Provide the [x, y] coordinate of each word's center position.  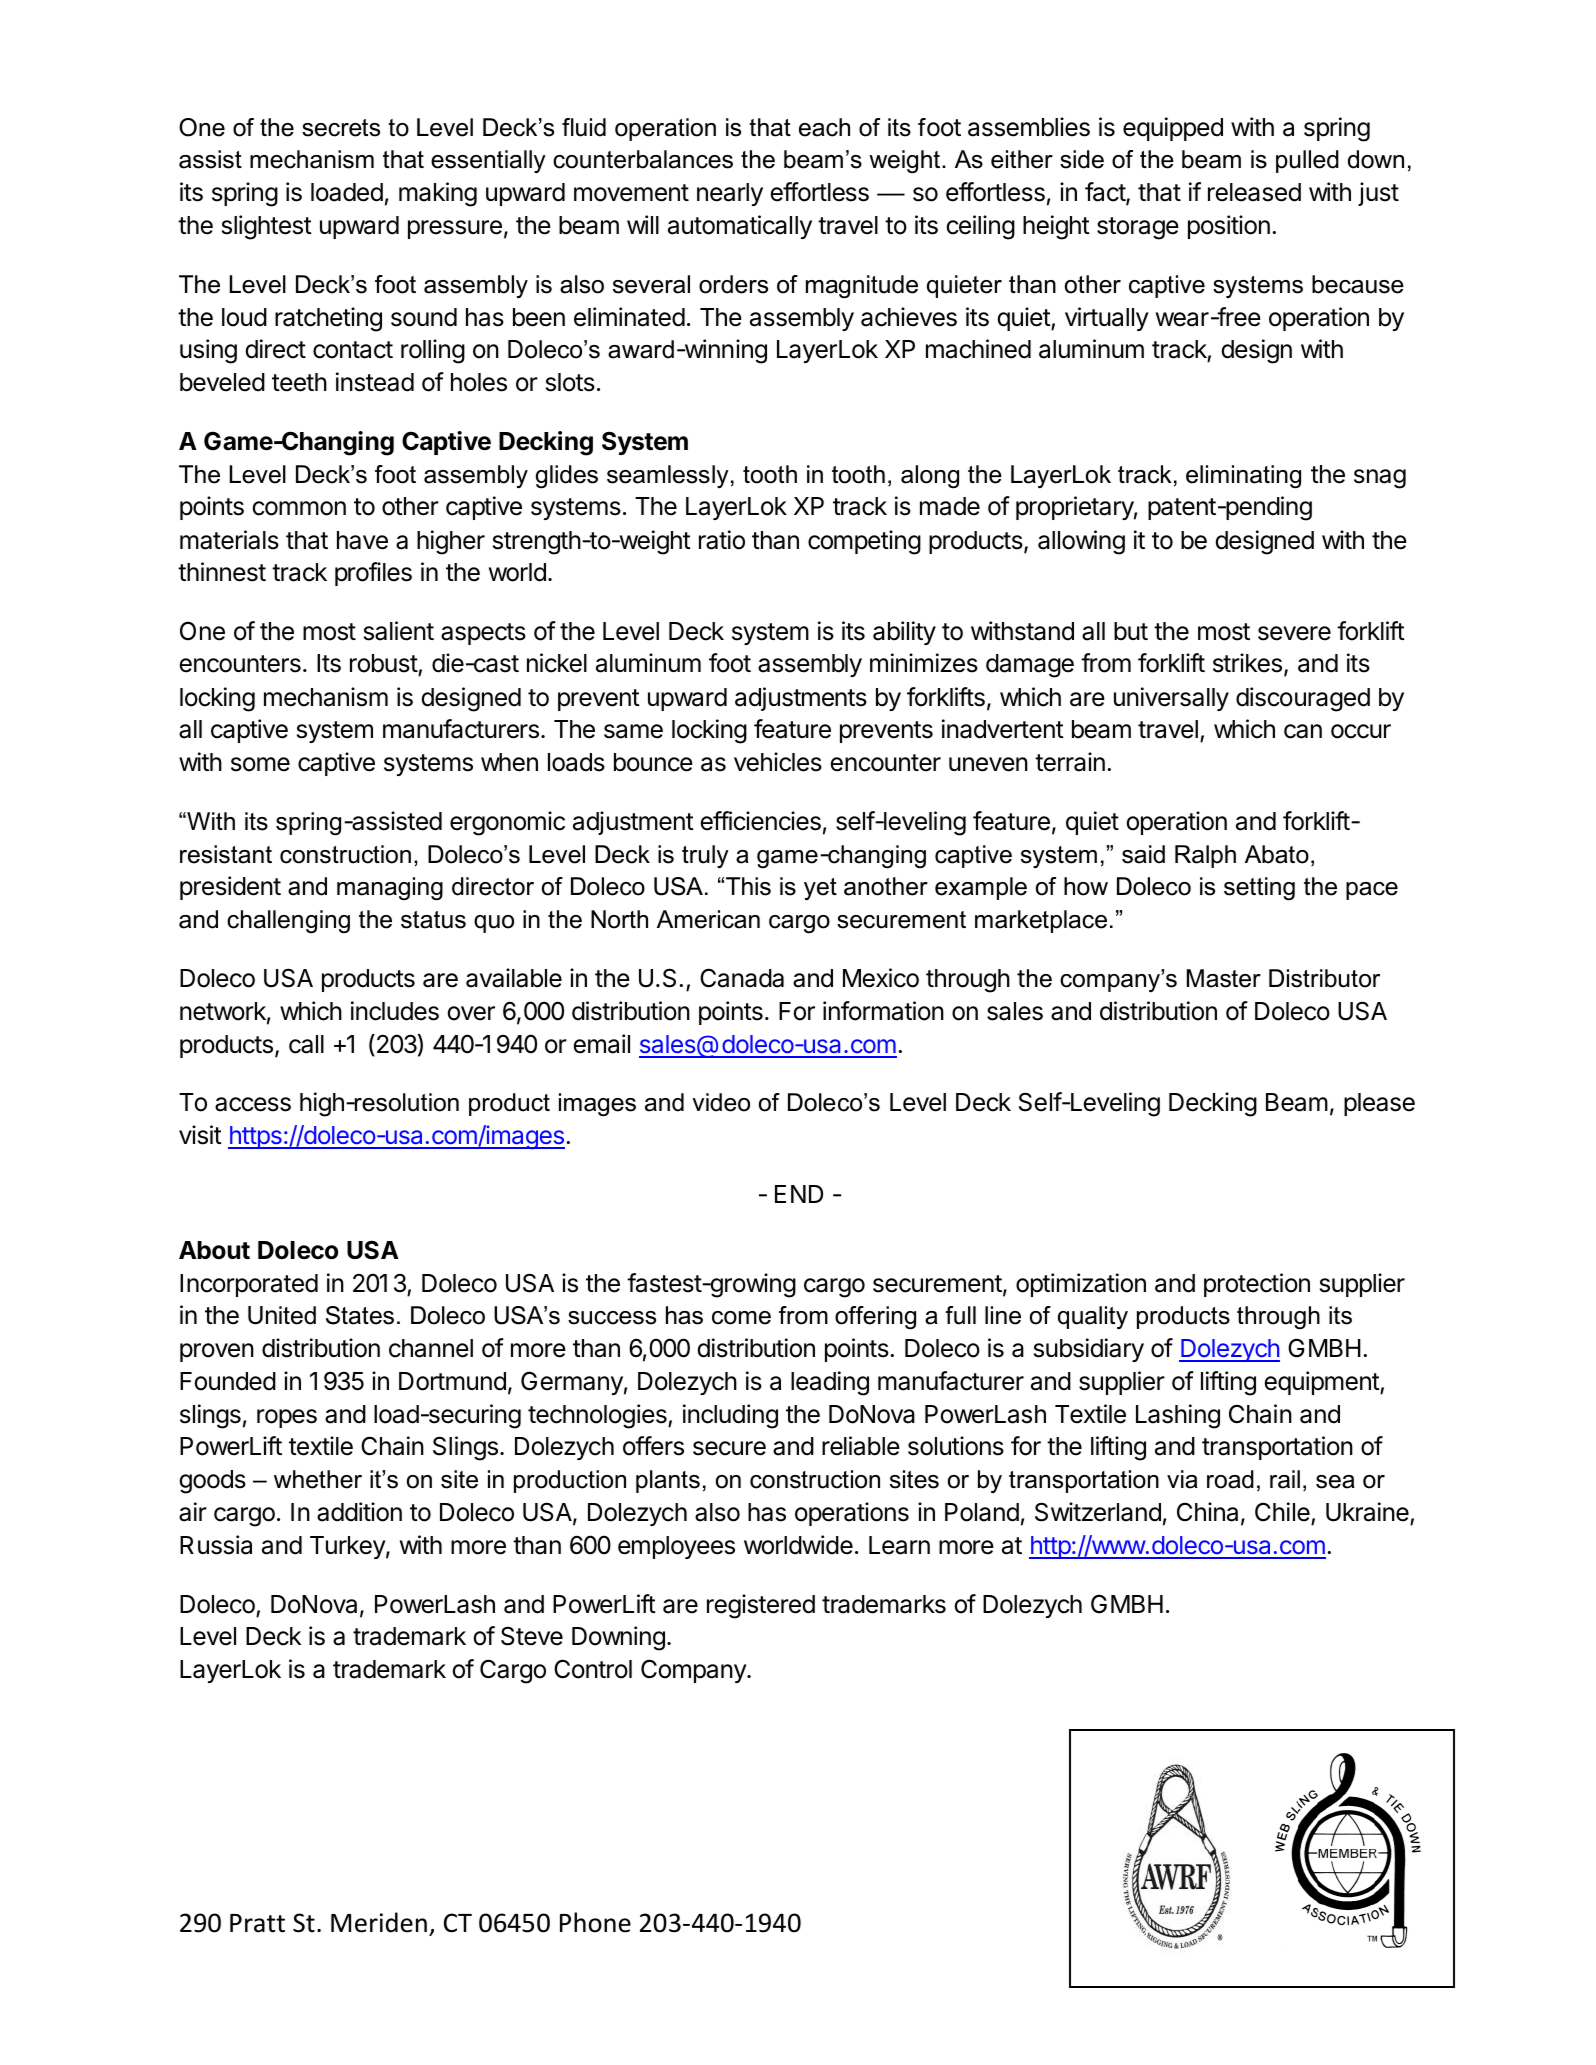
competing [864, 542]
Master [1224, 978]
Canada [742, 978]
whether [318, 1479]
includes [395, 1011]
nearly [730, 194]
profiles [373, 574]
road [1230, 1479]
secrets [341, 128]
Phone [595, 1922]
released [1254, 192]
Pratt [257, 1923]
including [730, 1416]
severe [1294, 633]
